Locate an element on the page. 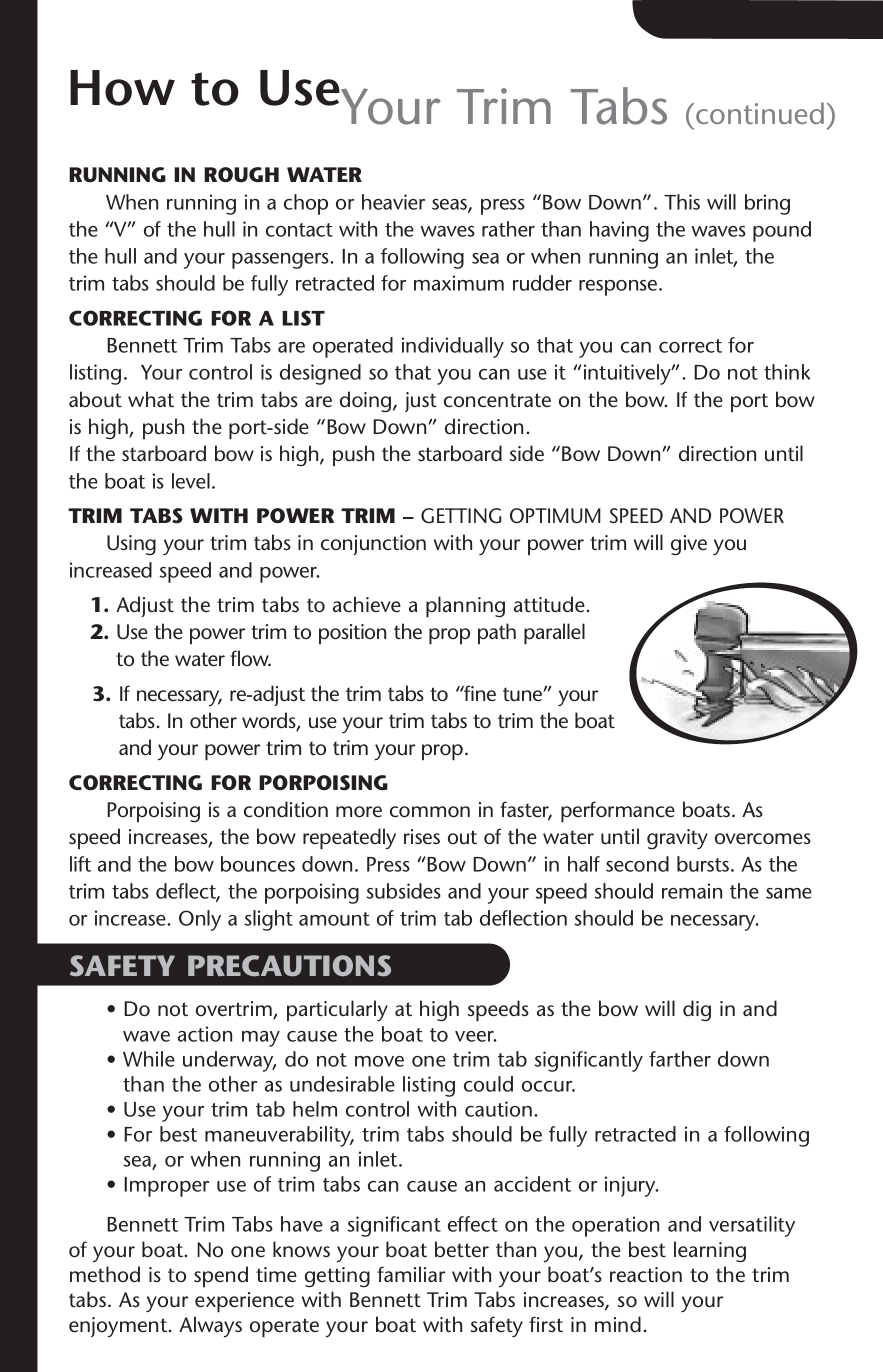 This page has height=1372, width=883. heavier is located at coordinates (393, 202).
